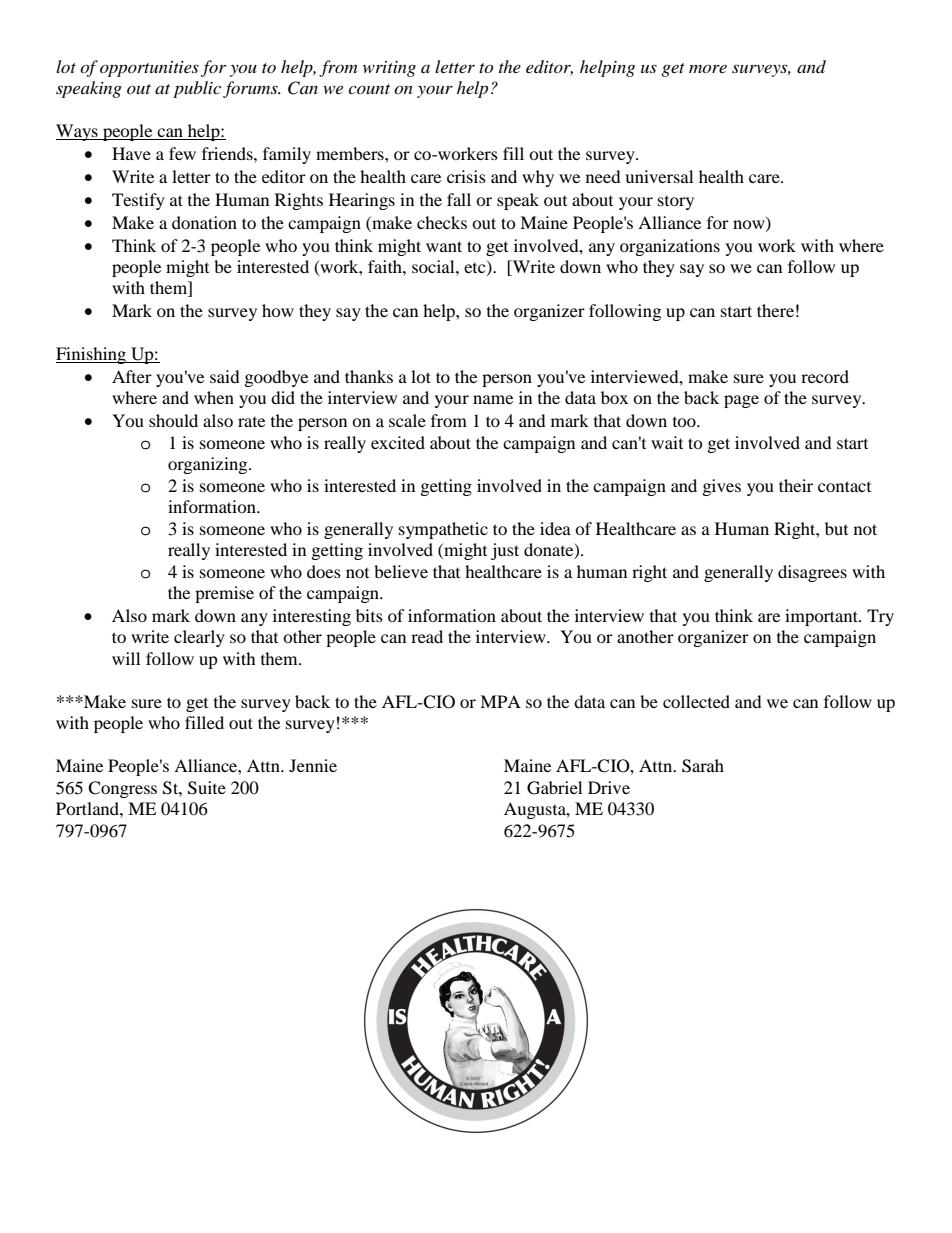  I want to click on Suite, so click(207, 788).
